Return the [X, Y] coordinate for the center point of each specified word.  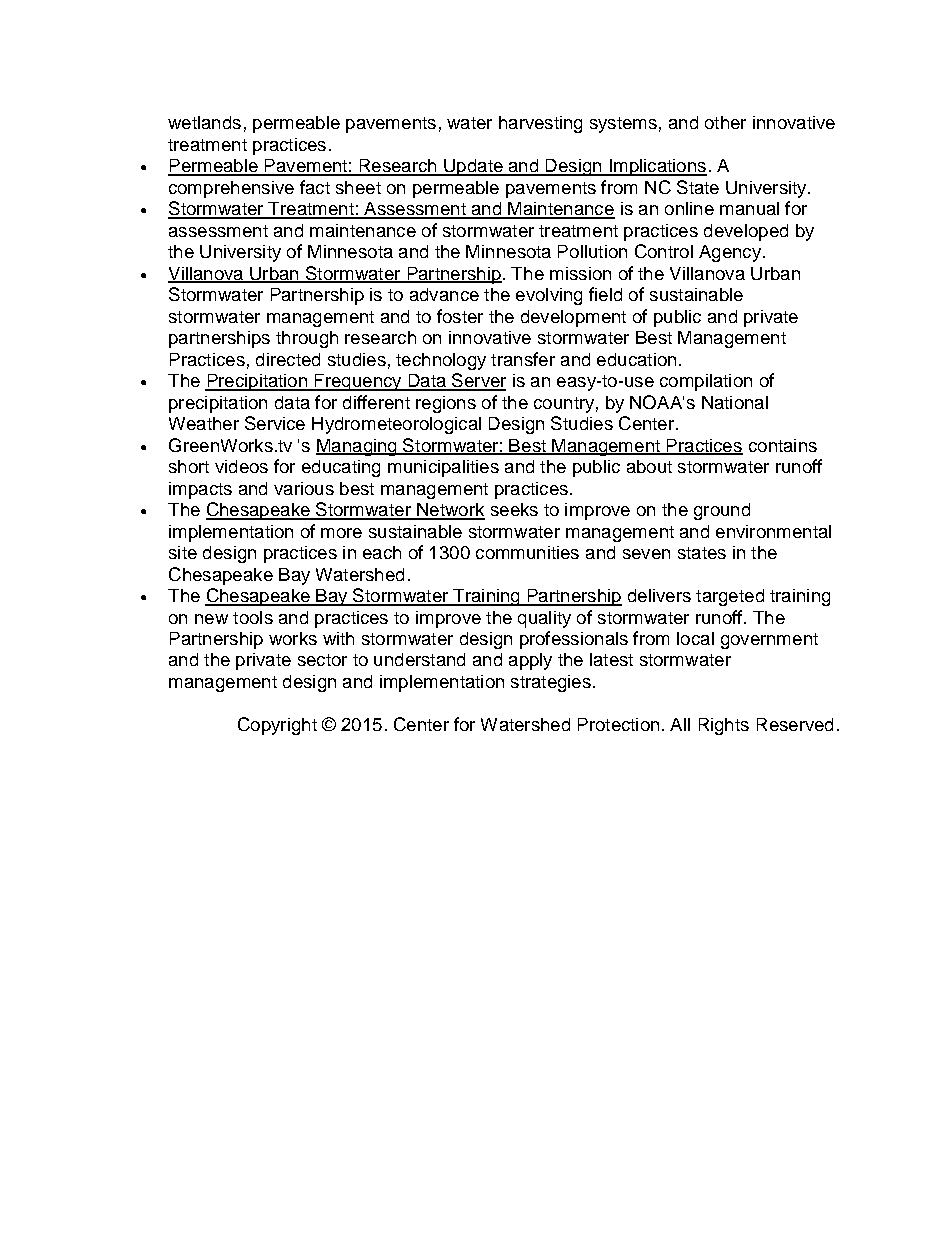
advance [444, 294]
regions [446, 404]
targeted [730, 597]
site [183, 552]
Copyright [277, 726]
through [307, 339]
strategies [551, 683]
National [735, 402]
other [725, 122]
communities [527, 552]
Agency [730, 253]
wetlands [204, 122]
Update [473, 167]
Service [275, 423]
